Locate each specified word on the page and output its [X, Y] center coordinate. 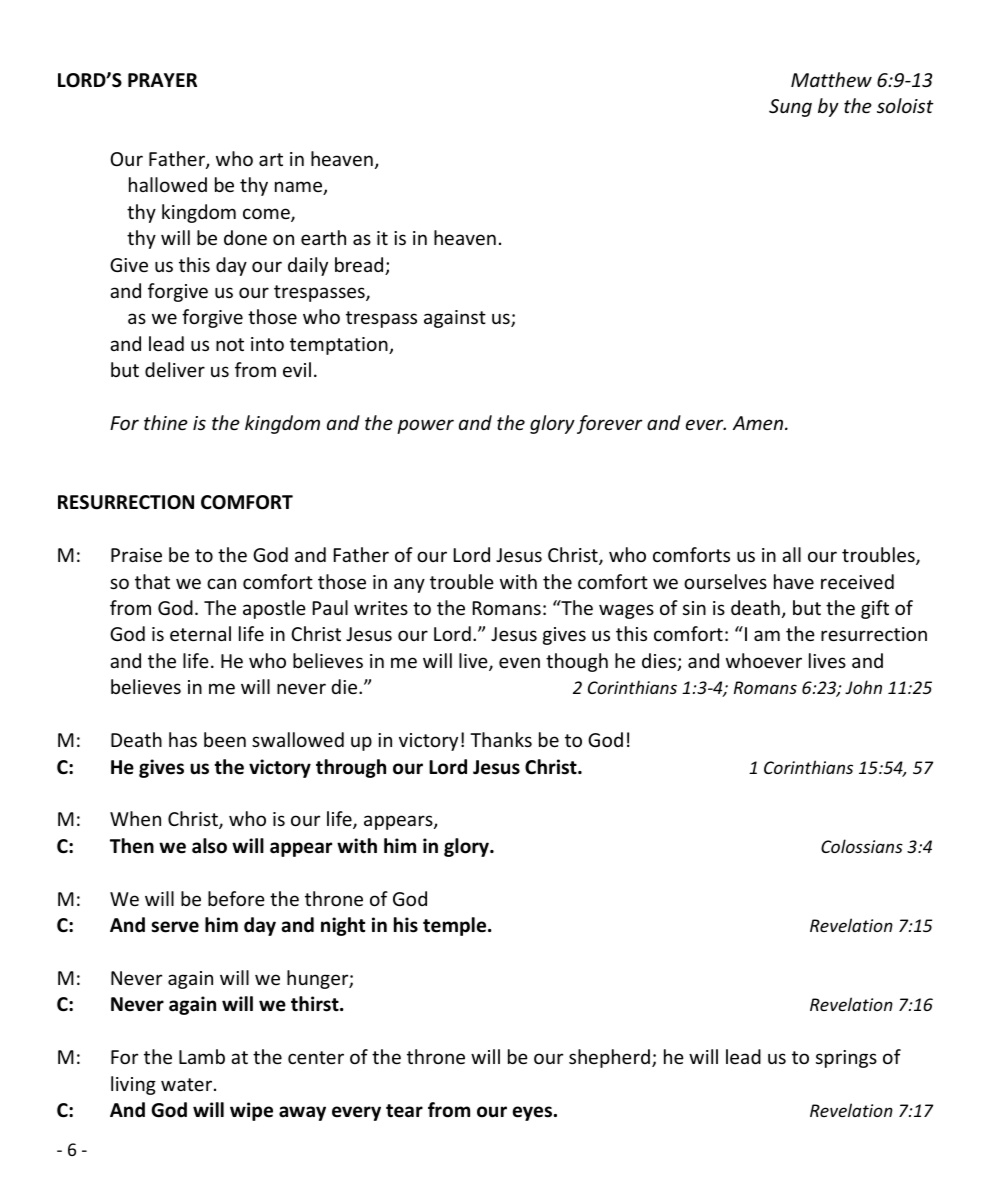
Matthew [831, 79]
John [863, 687]
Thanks [501, 739]
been [225, 739]
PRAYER [162, 80]
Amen [759, 423]
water [186, 1084]
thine [166, 422]
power [425, 426]
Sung [790, 108]
